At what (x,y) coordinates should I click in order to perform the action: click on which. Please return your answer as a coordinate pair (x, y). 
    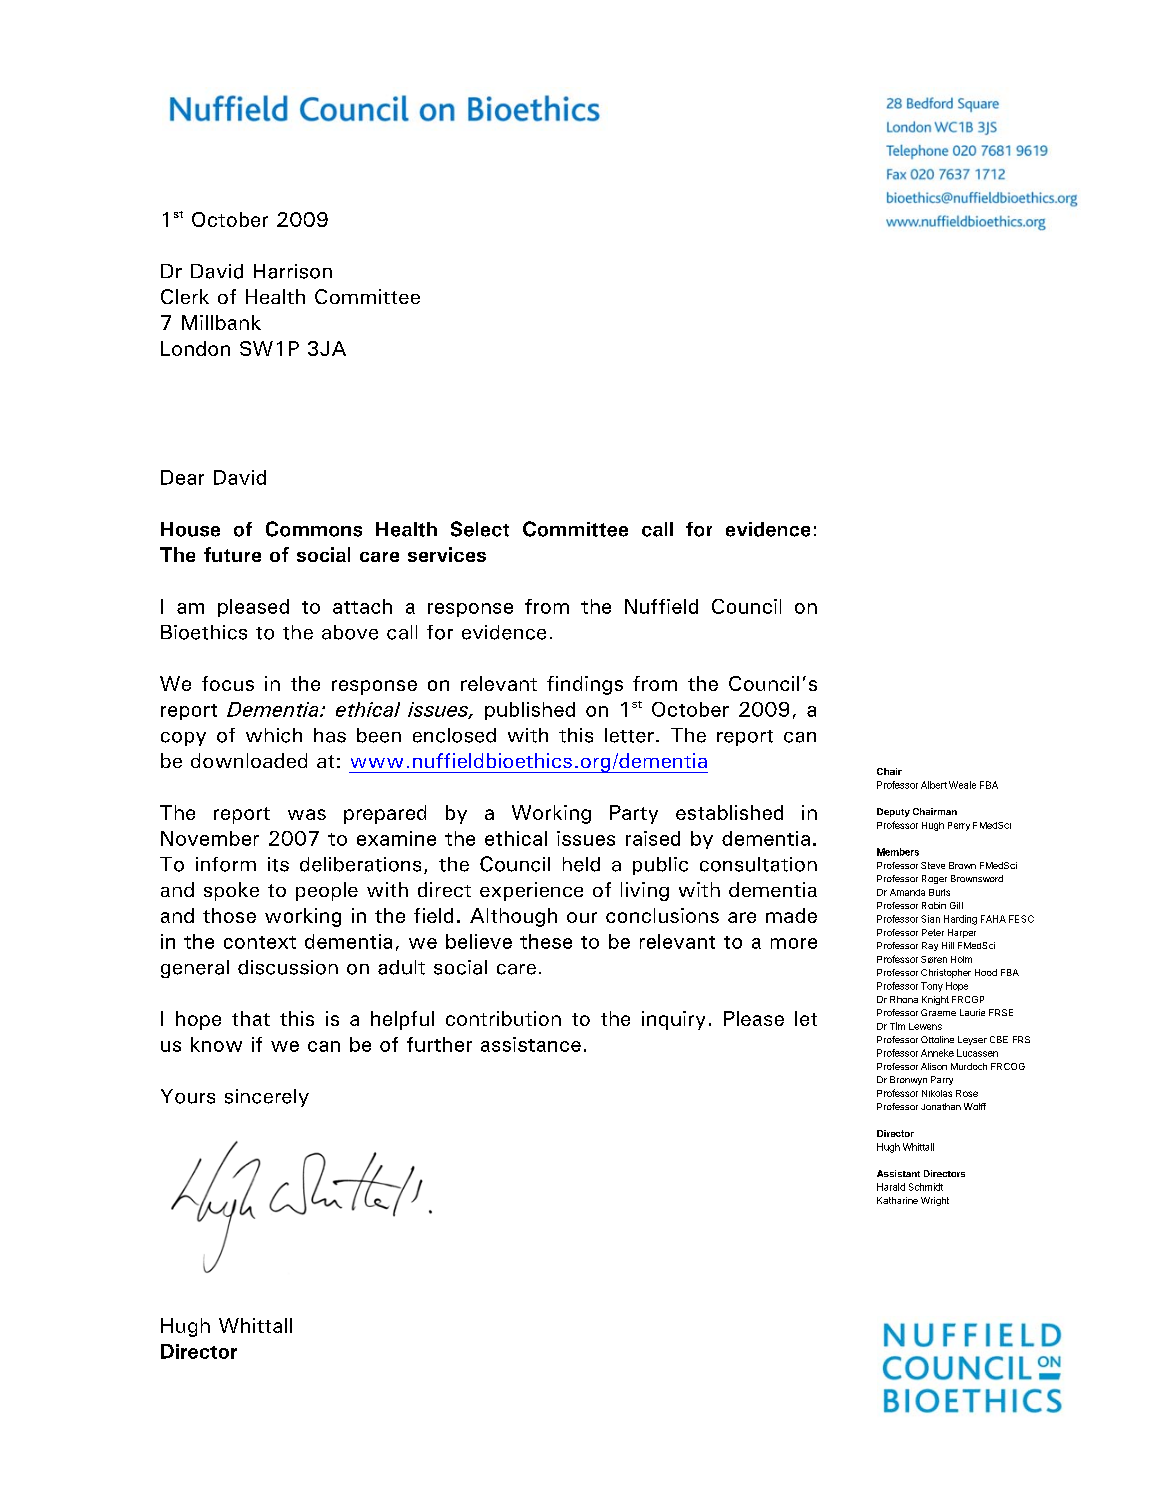
    Looking at the image, I should click on (274, 735).
